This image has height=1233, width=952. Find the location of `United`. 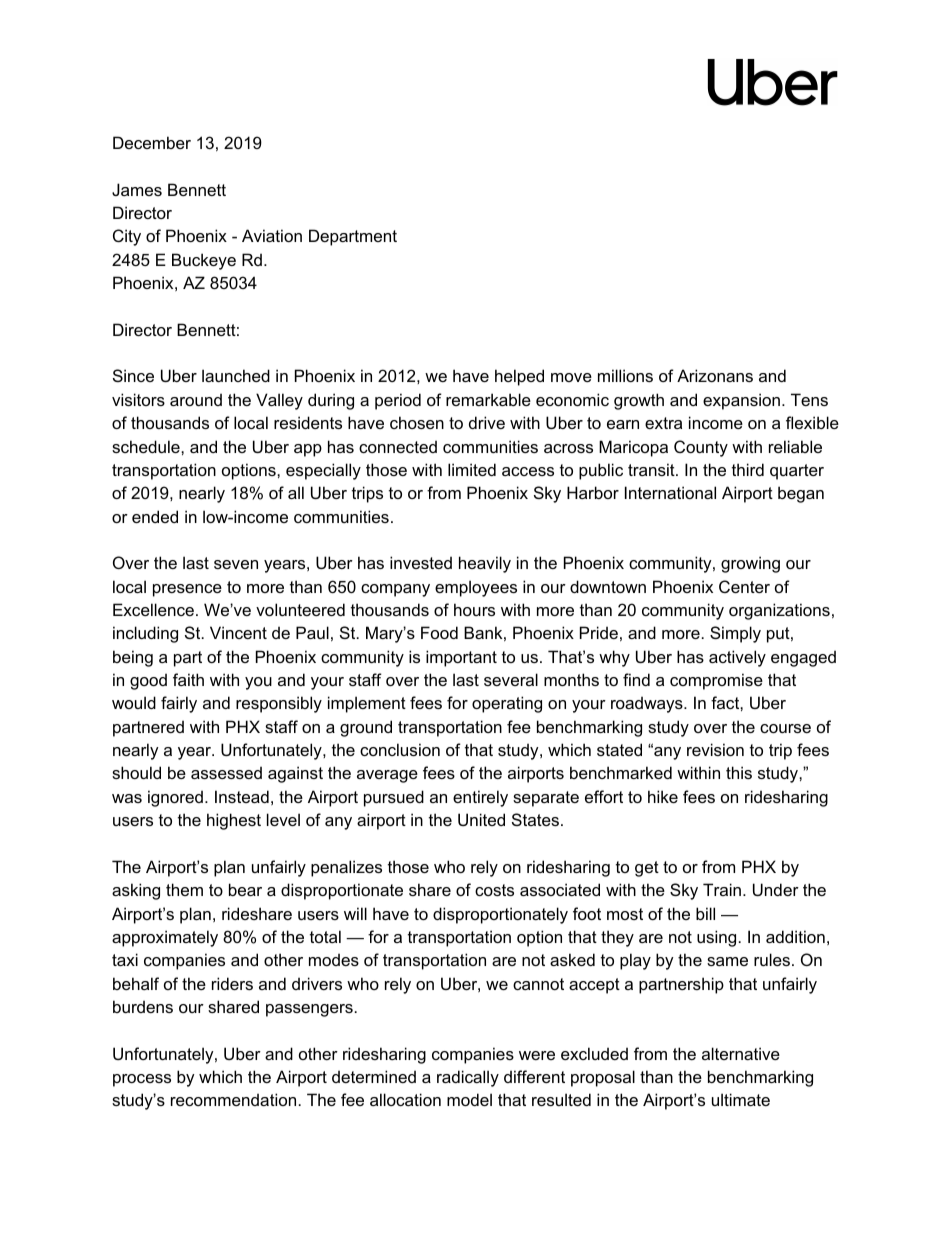

United is located at coordinates (481, 819).
